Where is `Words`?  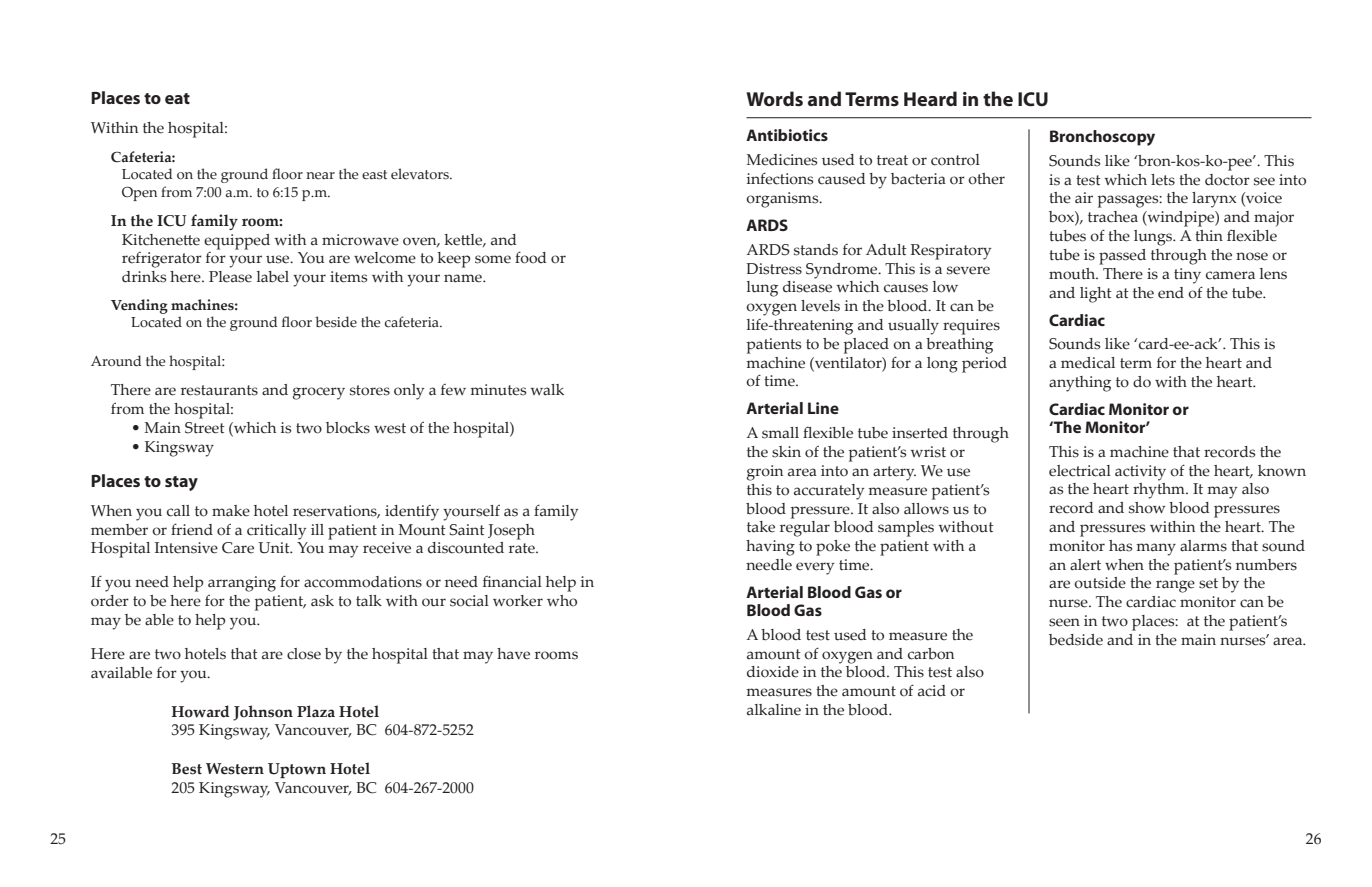 Words is located at coordinates (774, 99).
